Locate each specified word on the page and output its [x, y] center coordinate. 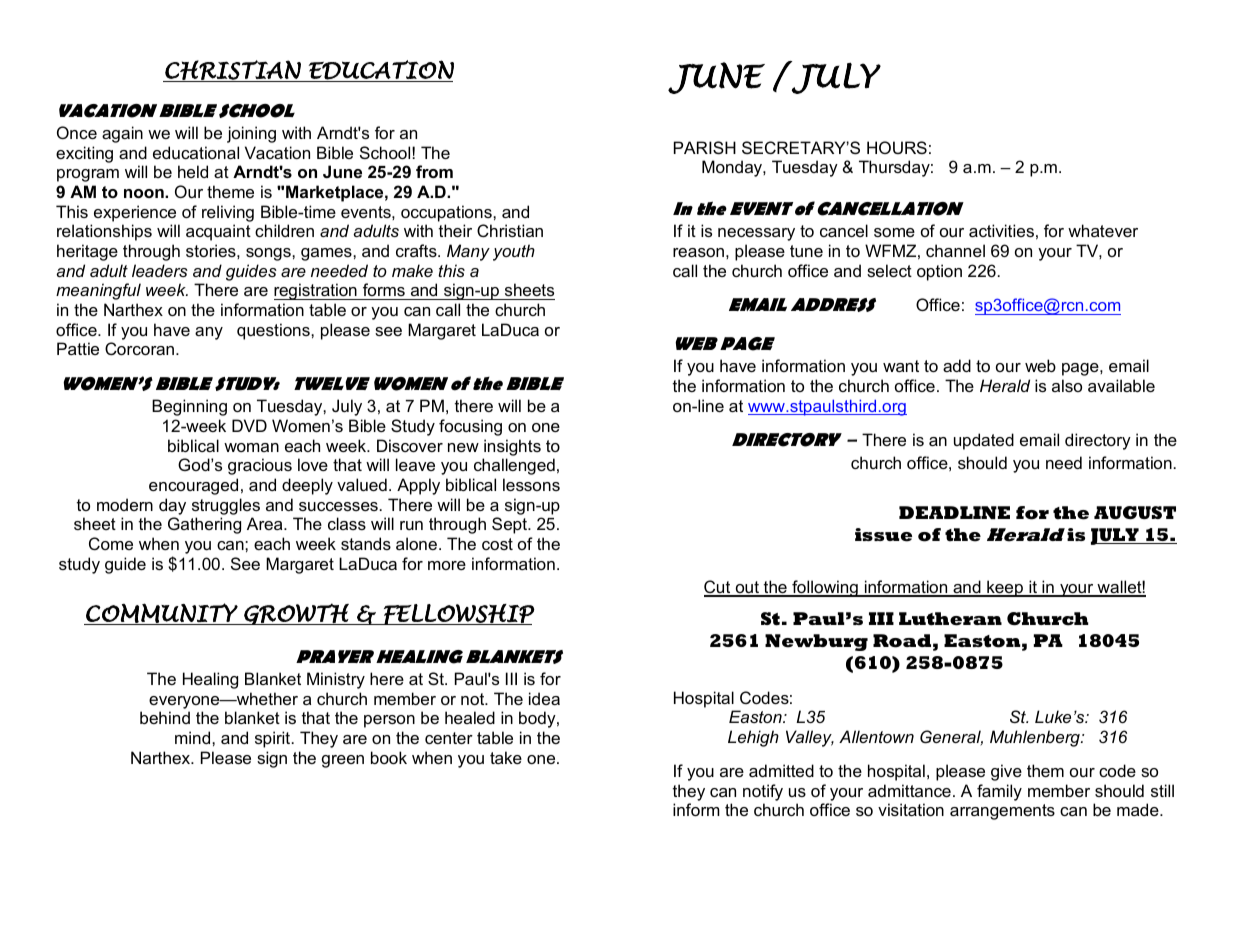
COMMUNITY [162, 614]
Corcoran [139, 348]
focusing [470, 427]
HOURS [897, 147]
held [193, 171]
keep [1005, 588]
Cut [718, 588]
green [343, 761]
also [1067, 385]
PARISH [705, 147]
